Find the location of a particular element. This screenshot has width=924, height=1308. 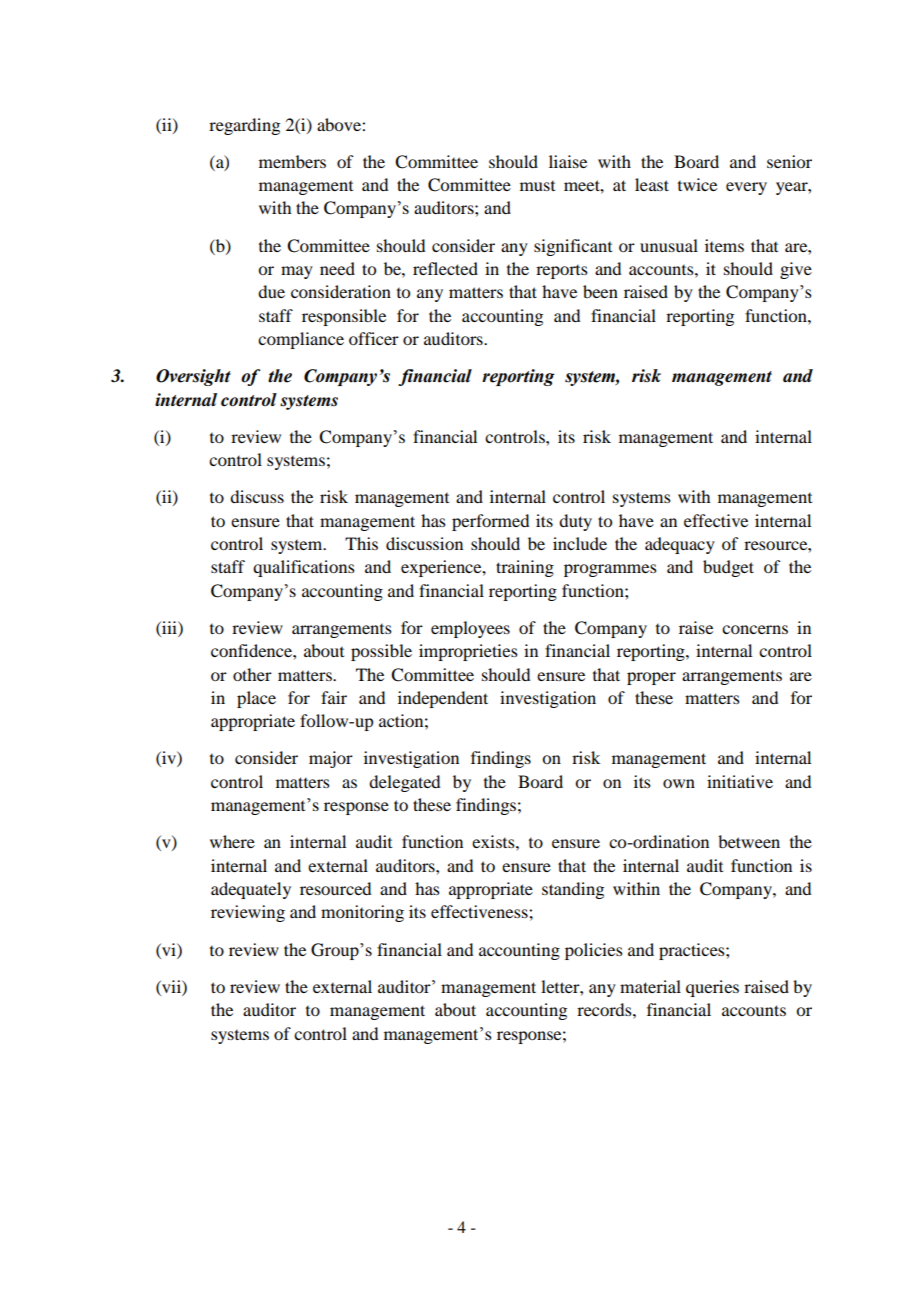

training is located at coordinates (525, 568).
